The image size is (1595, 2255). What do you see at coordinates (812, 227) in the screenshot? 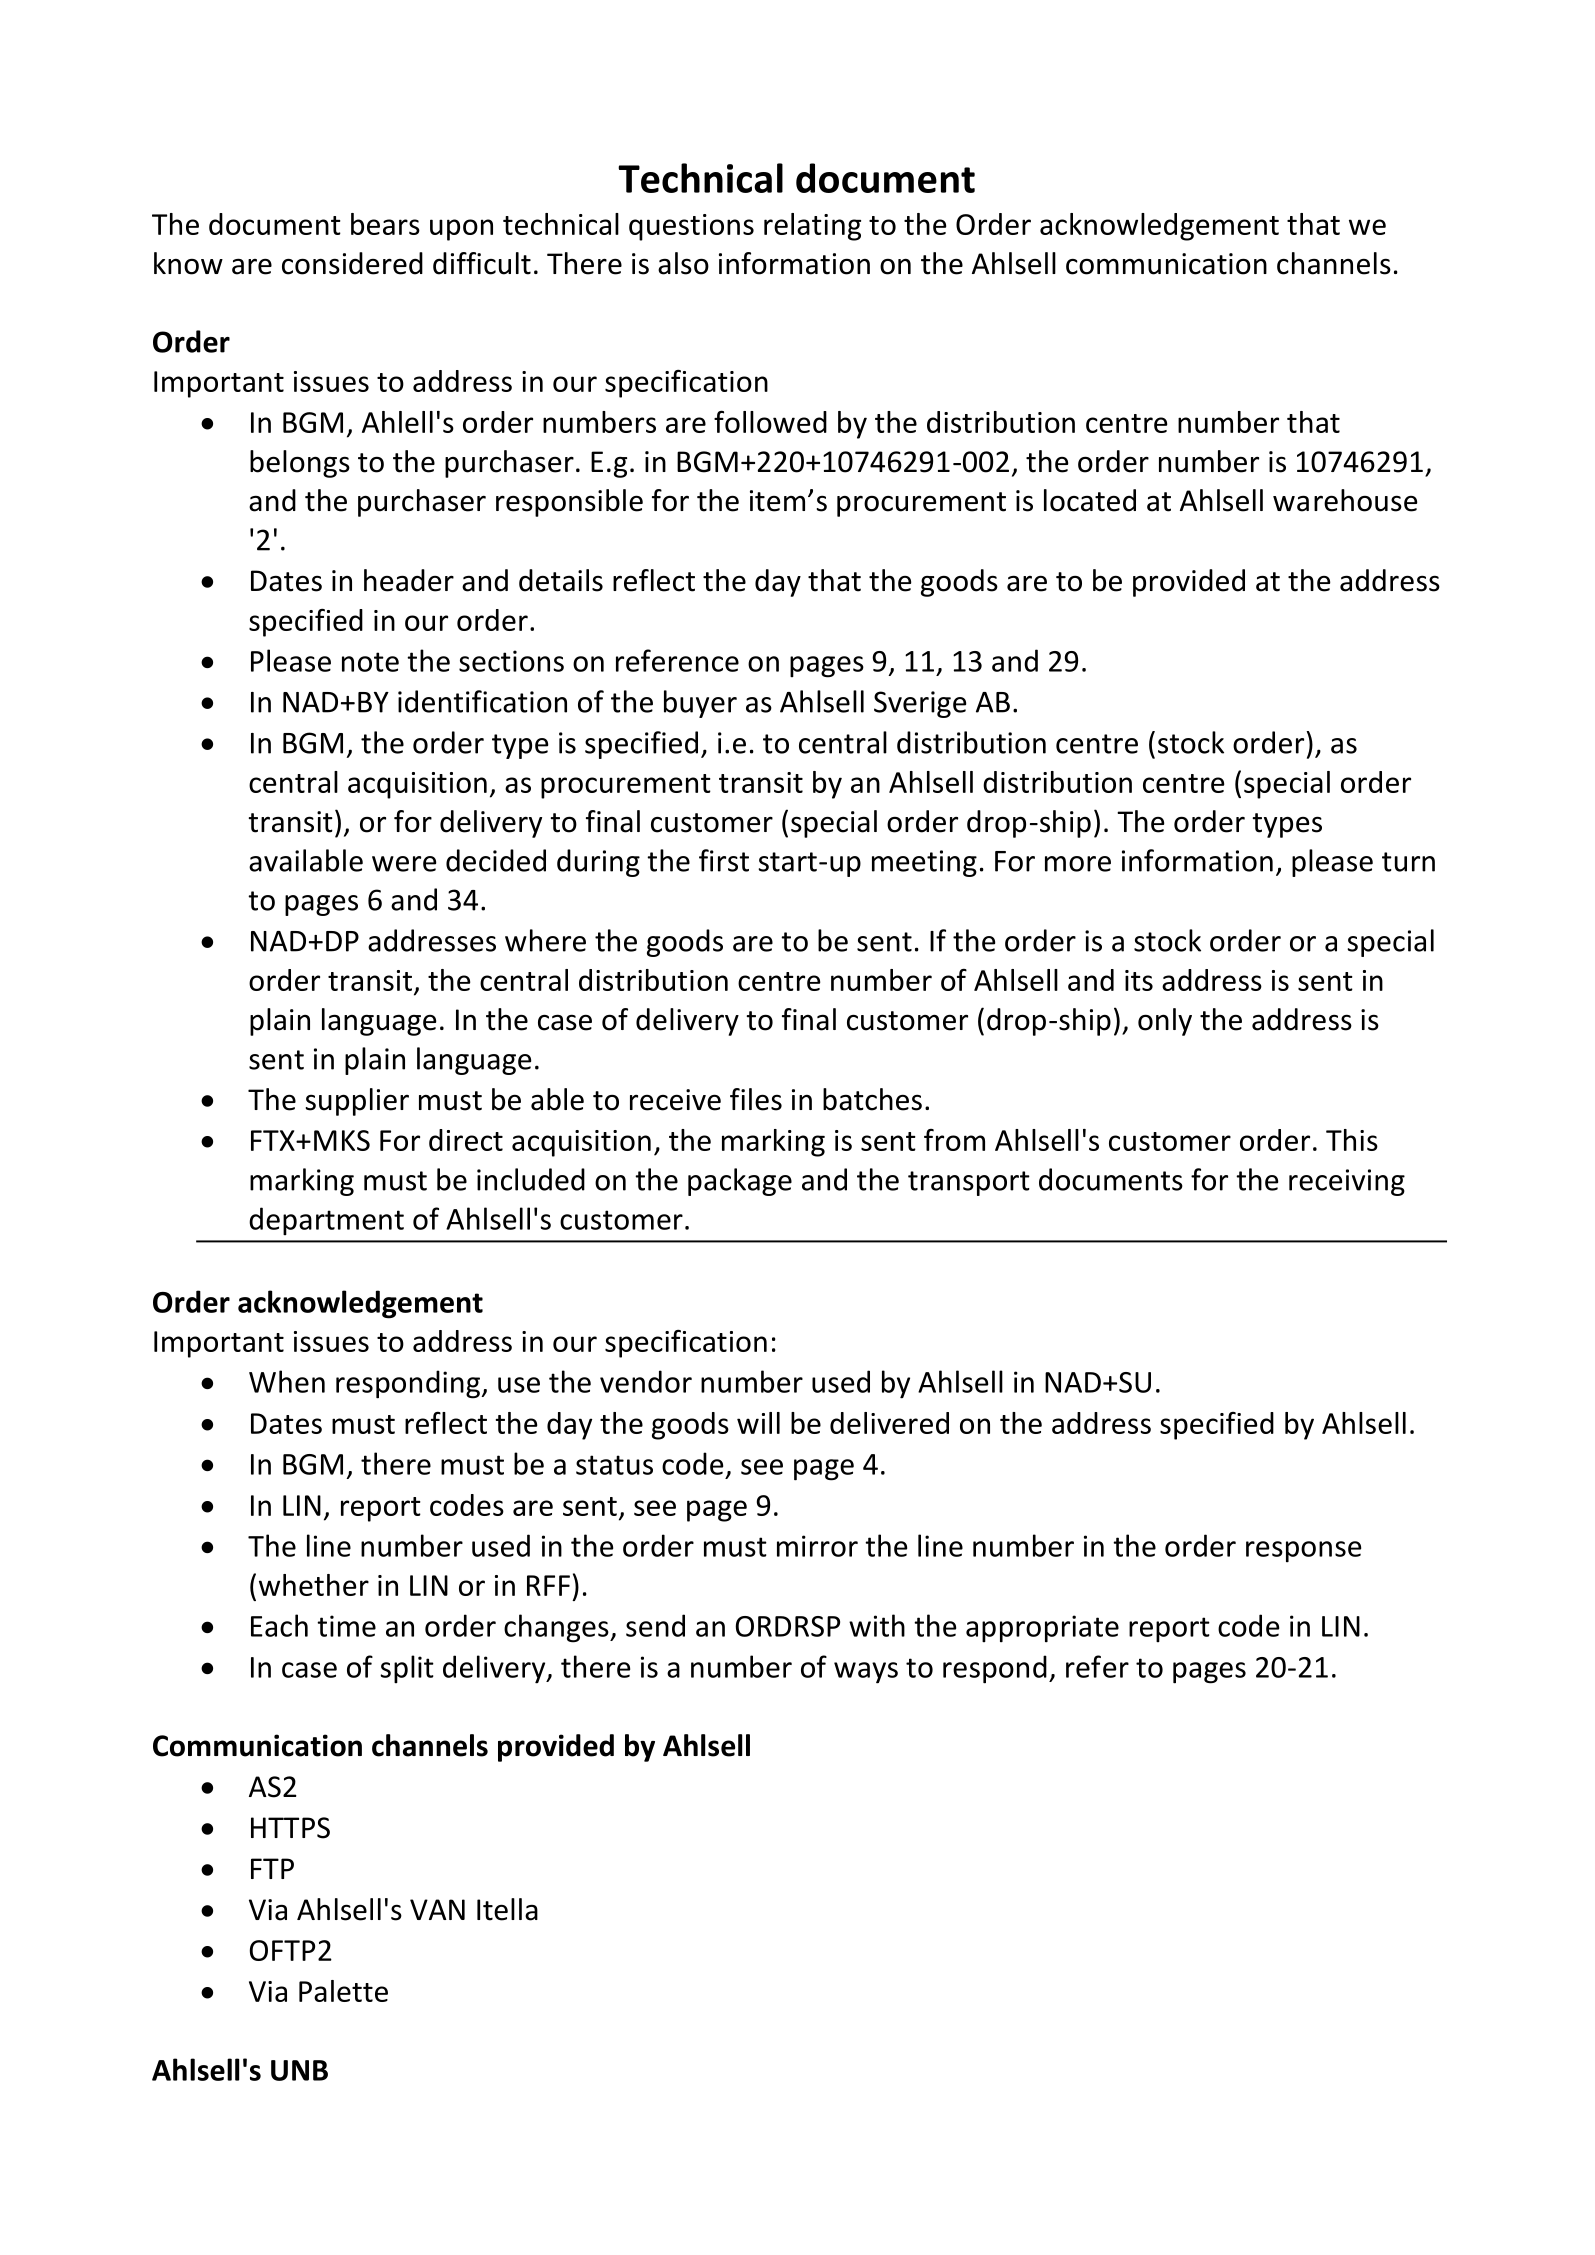
I see `relating` at bounding box center [812, 227].
